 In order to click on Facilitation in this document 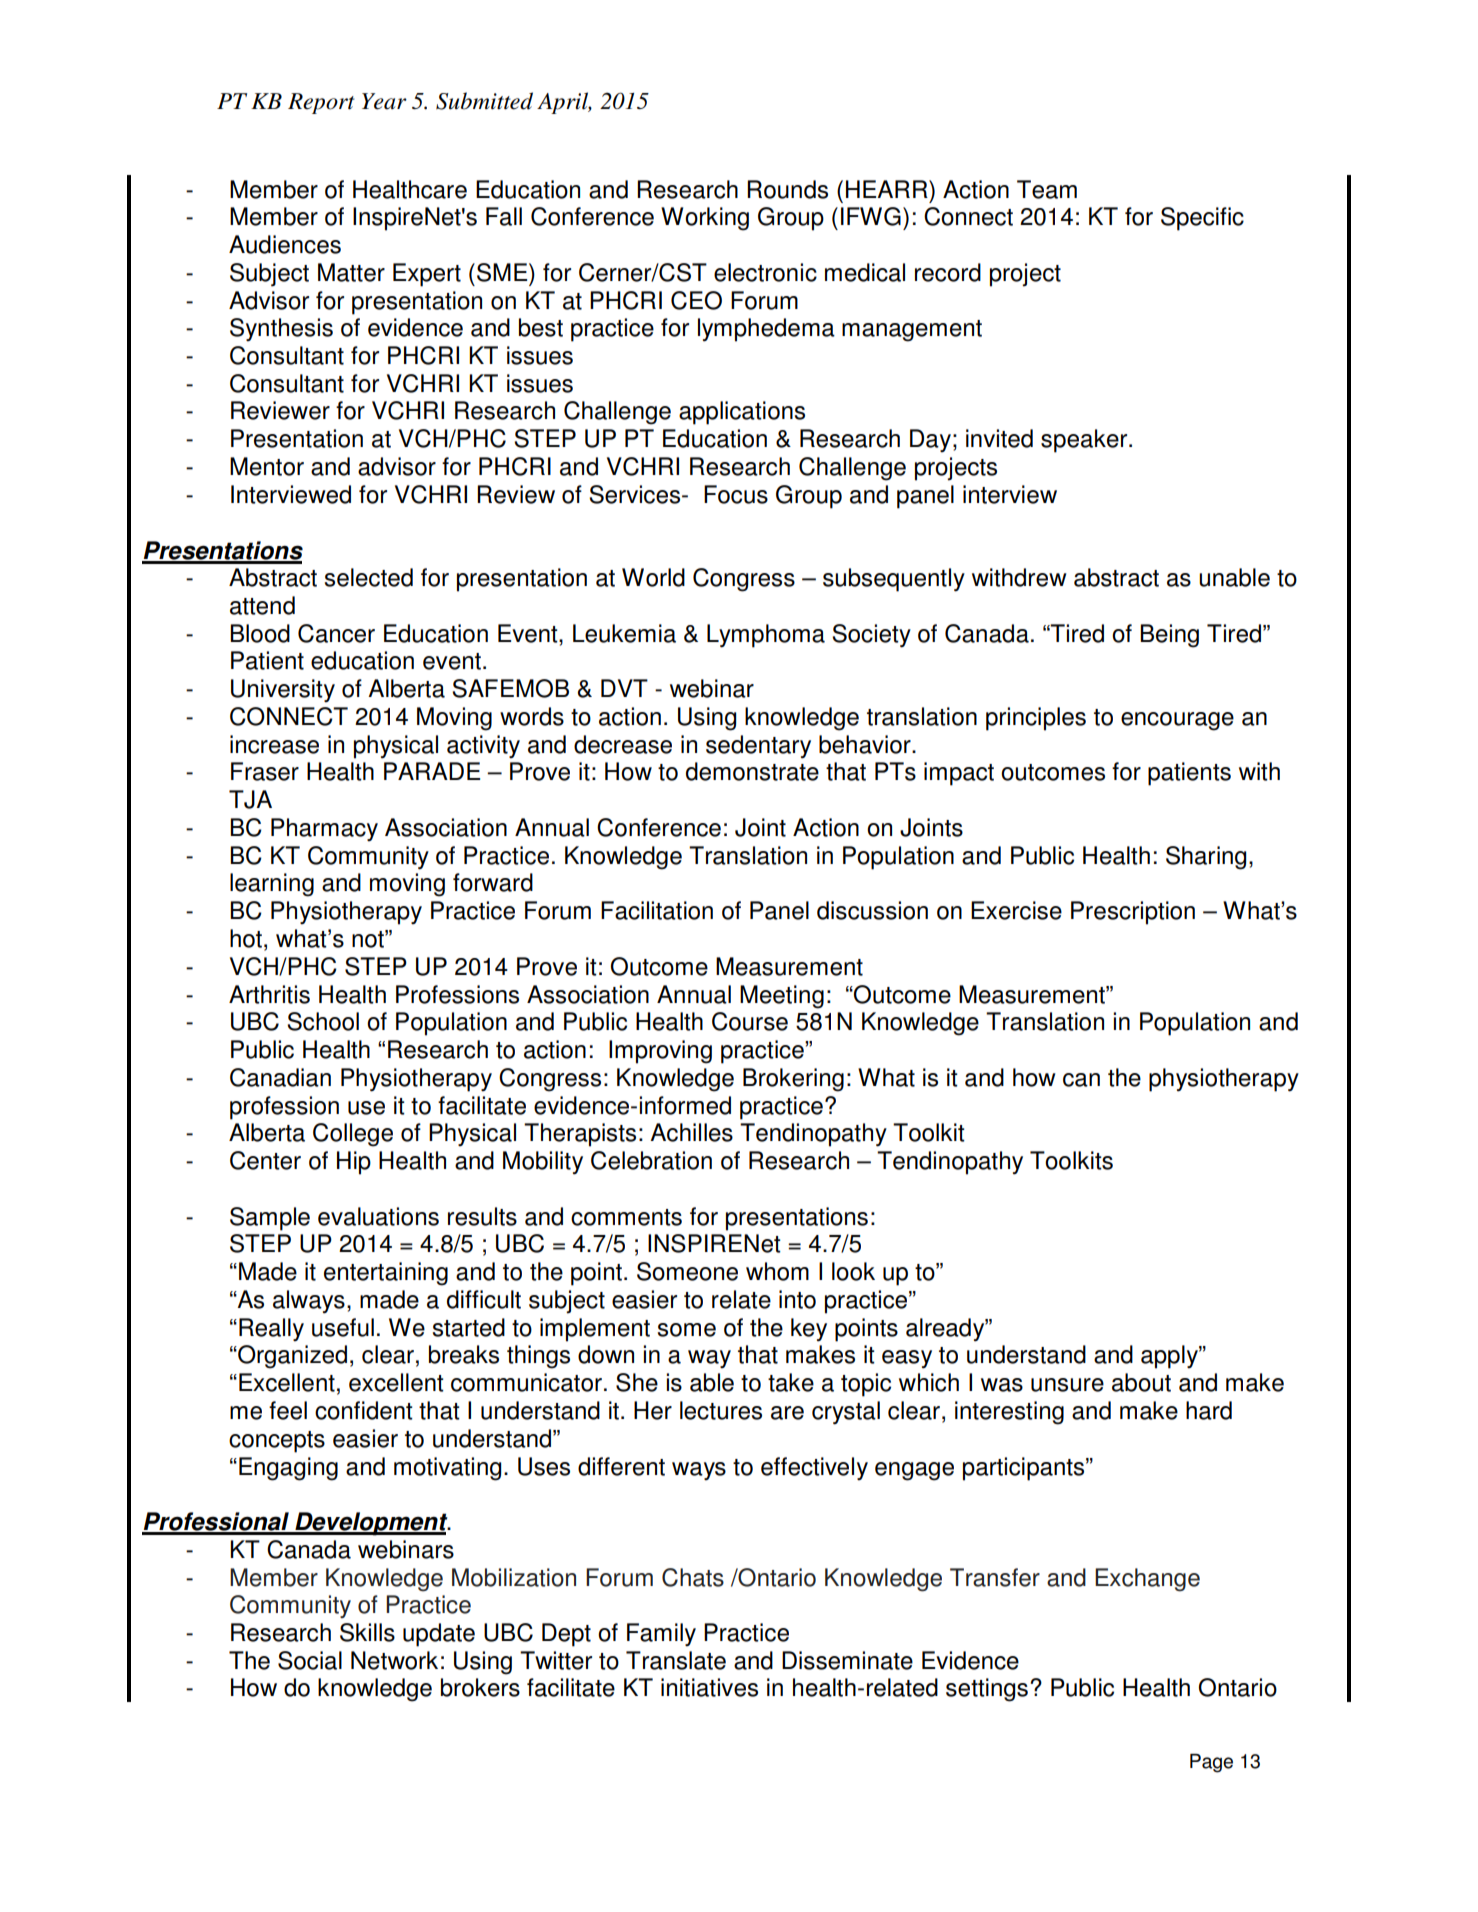, I will do `click(657, 910)`.
